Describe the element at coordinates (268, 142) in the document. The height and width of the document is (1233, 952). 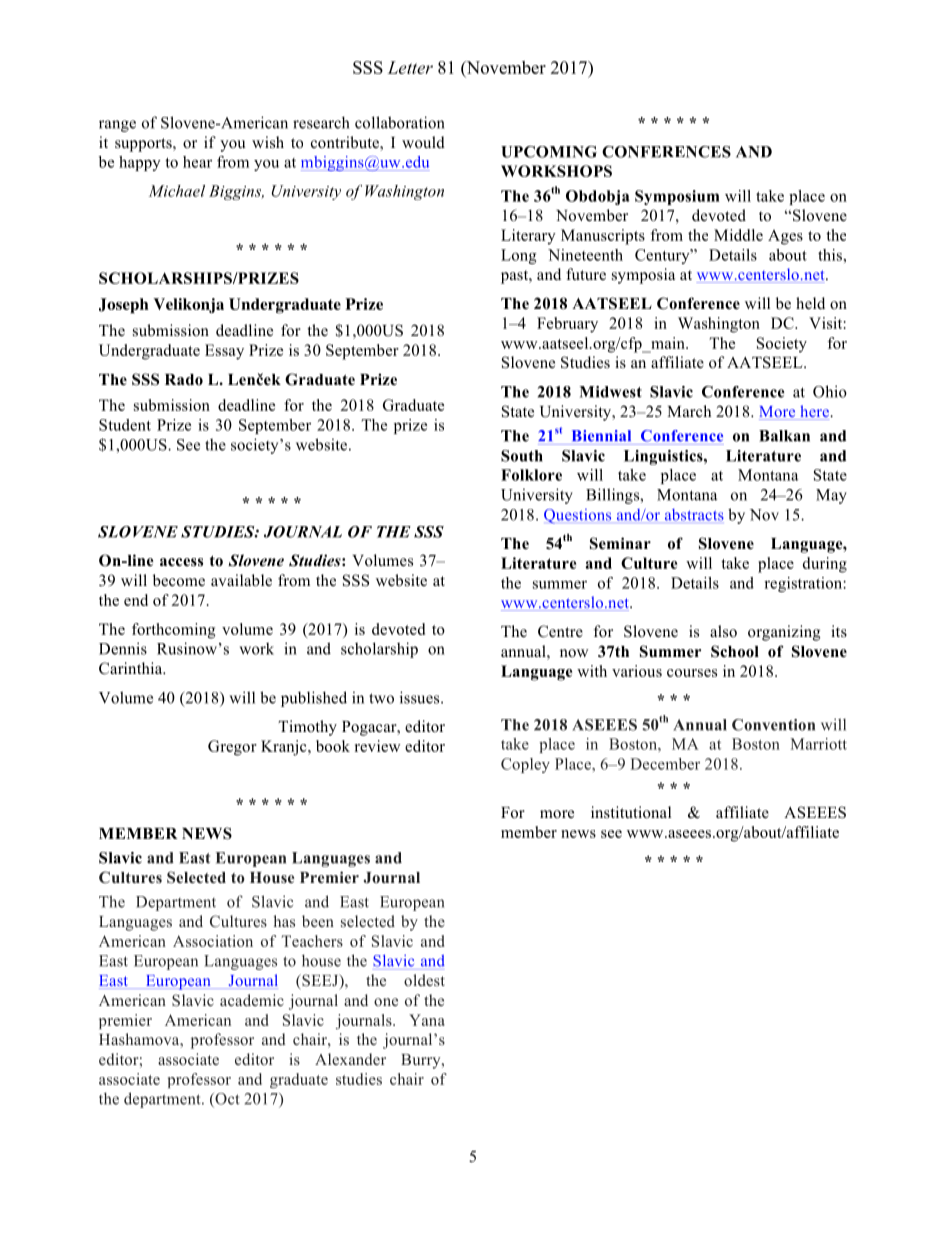
I see `wish` at that location.
